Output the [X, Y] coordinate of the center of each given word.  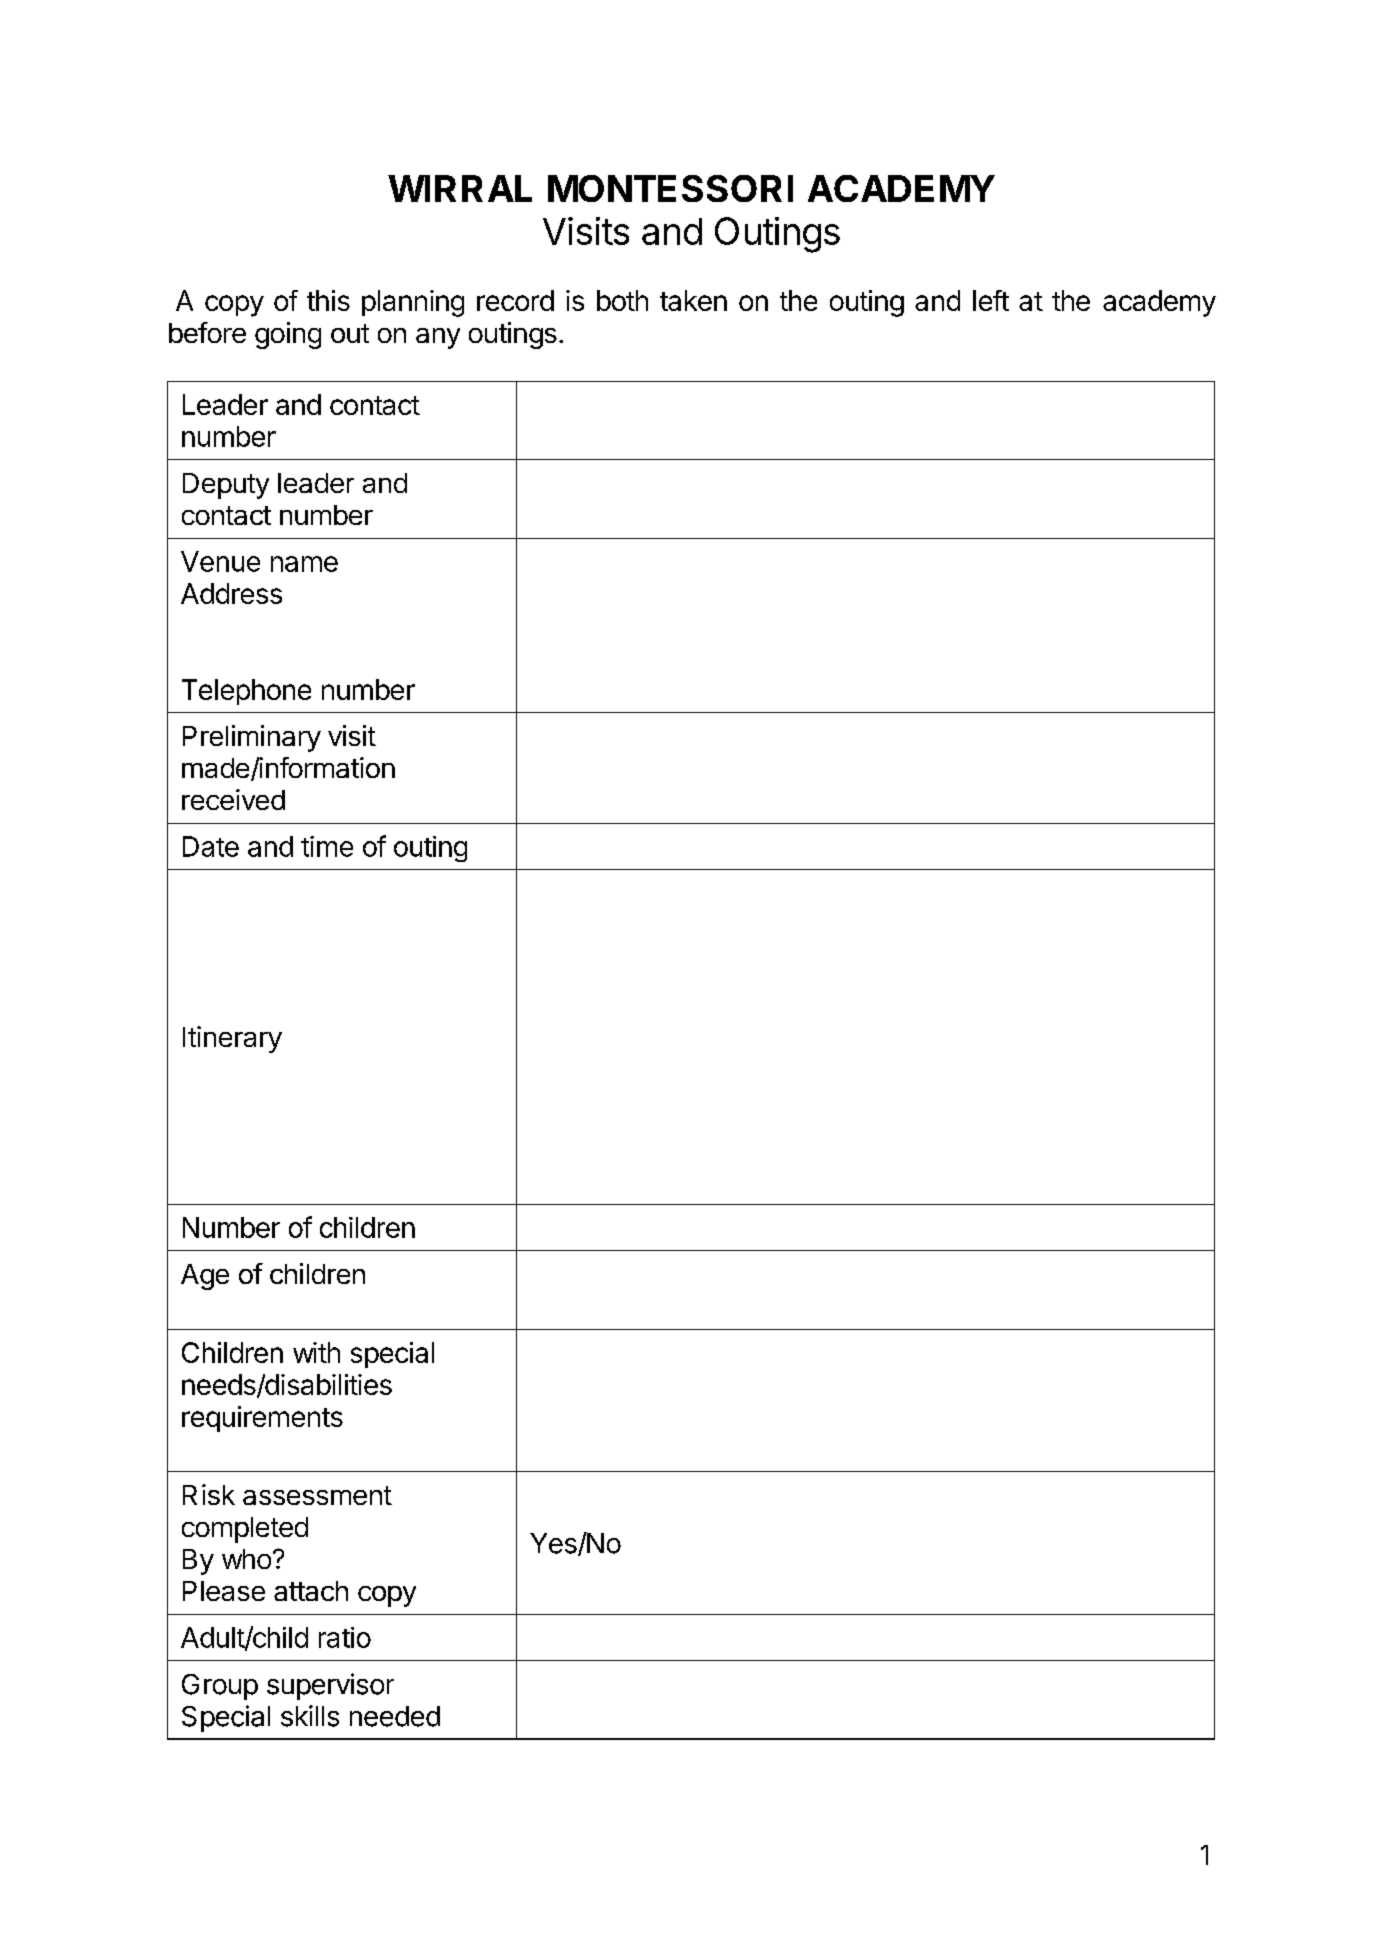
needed [395, 1716]
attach [311, 1591]
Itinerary [232, 1039]
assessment [317, 1495]
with [316, 1352]
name [304, 564]
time [327, 846]
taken [693, 300]
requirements [262, 1419]
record [515, 300]
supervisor [330, 1686]
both [622, 300]
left [991, 300]
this [328, 300]
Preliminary [252, 738]
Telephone [246, 692]
